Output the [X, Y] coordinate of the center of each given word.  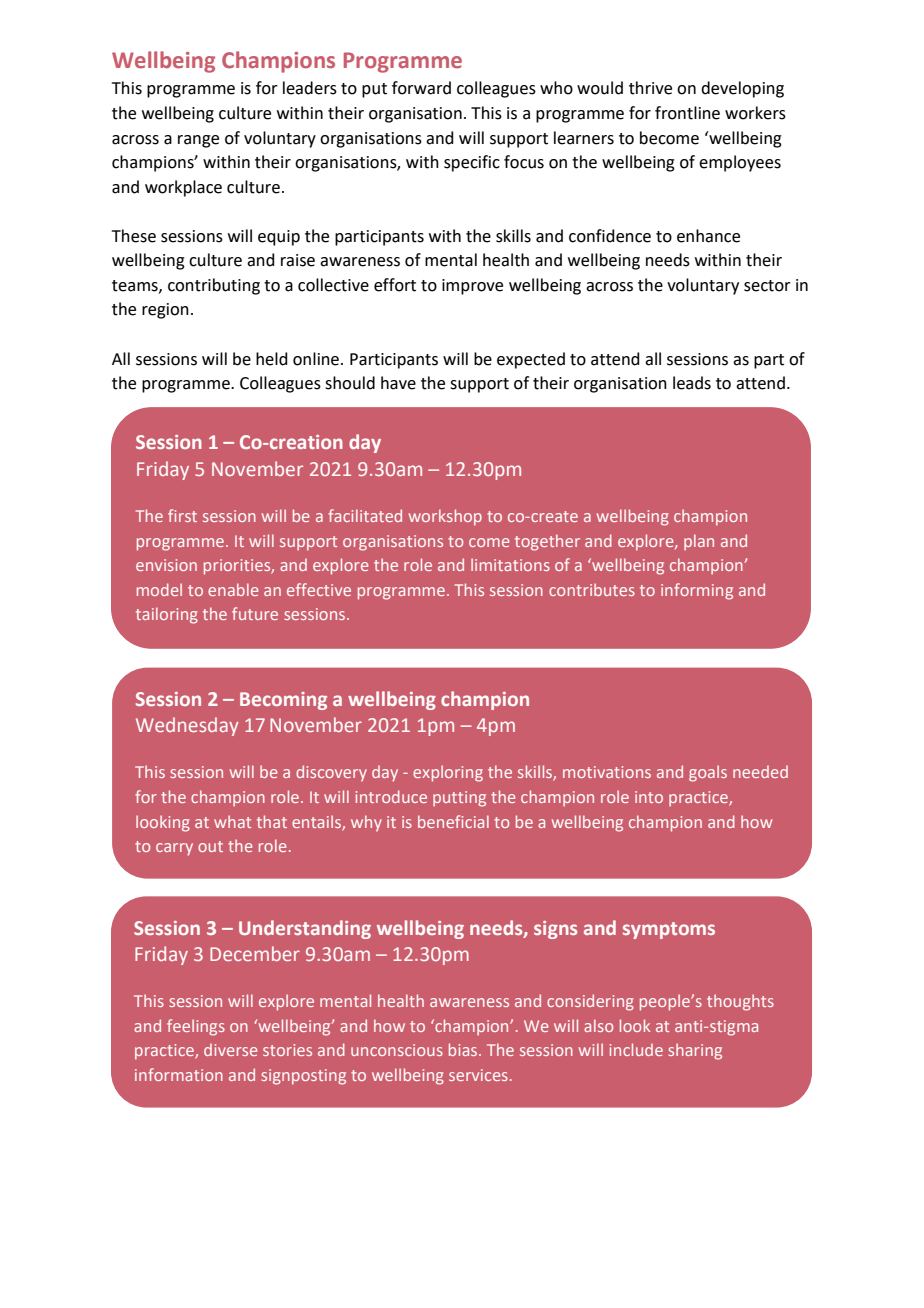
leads [692, 383]
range [198, 141]
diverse [230, 1050]
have [398, 383]
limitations [510, 564]
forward [421, 88]
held [272, 359]
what [232, 821]
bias [464, 1049]
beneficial [453, 821]
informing [697, 591]
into [649, 797]
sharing [695, 1051]
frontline [687, 113]
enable [233, 589]
